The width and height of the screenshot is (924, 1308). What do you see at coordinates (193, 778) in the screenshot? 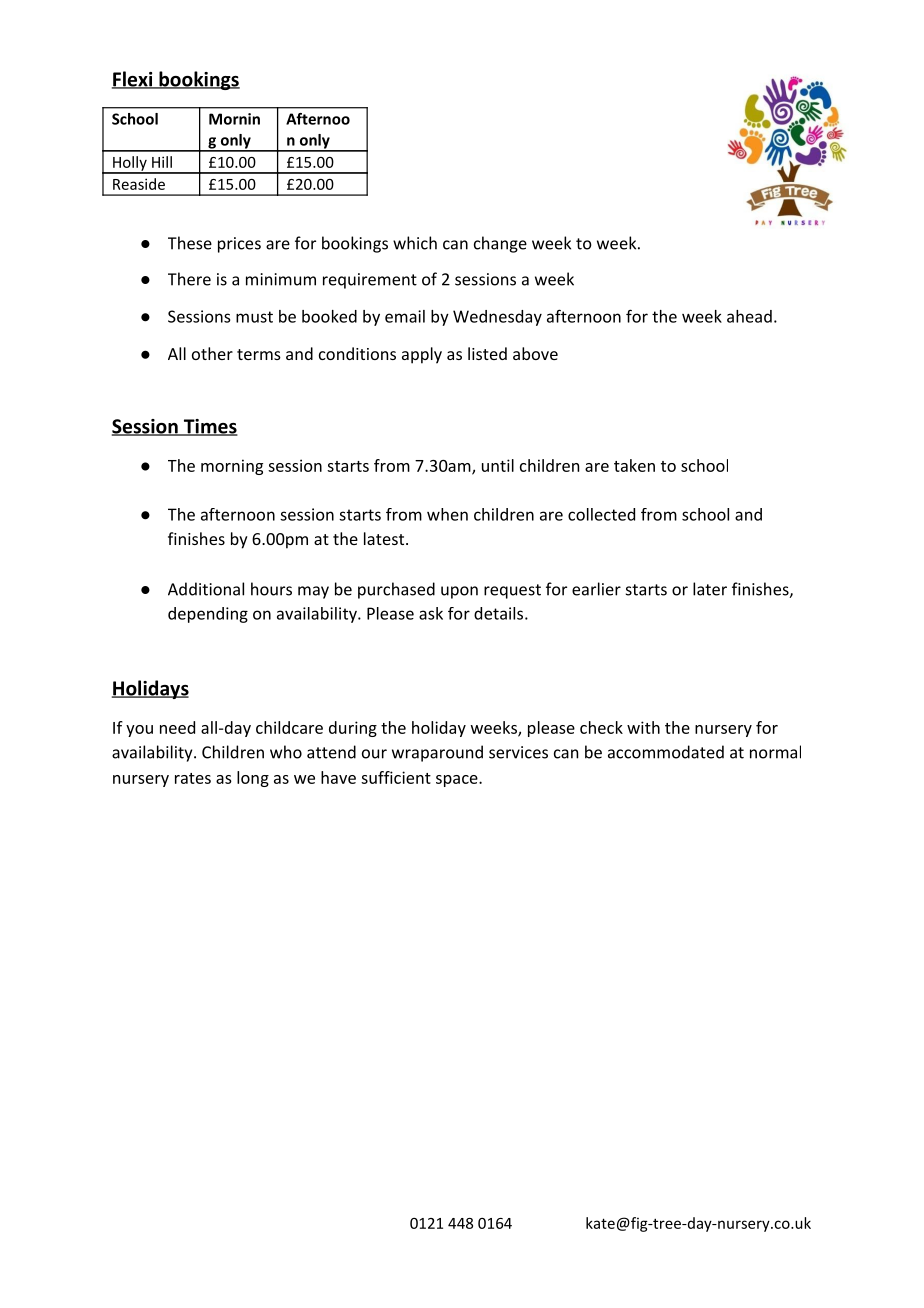
I see `rates` at bounding box center [193, 778].
